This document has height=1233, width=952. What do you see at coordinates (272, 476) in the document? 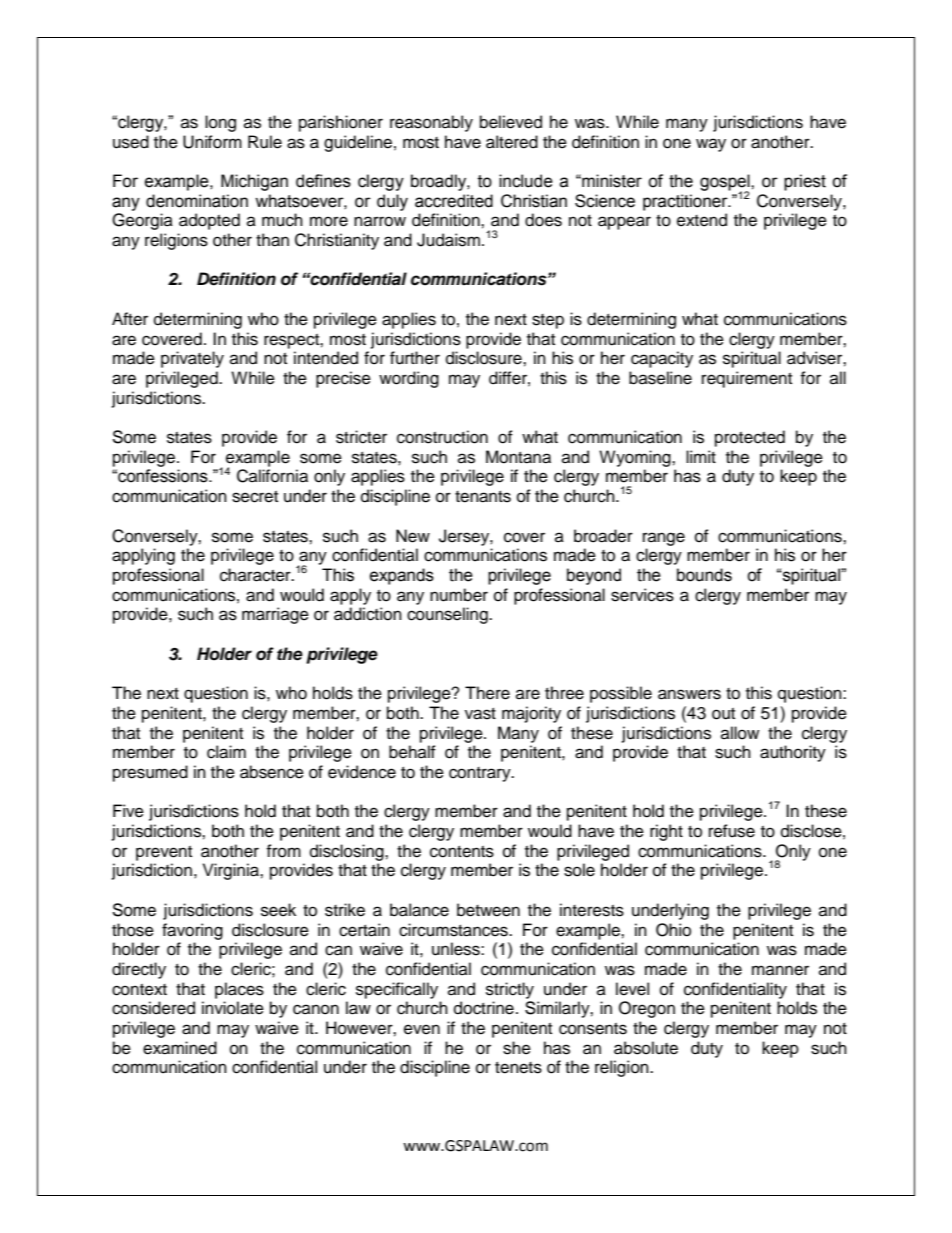
I see `California` at bounding box center [272, 476].
